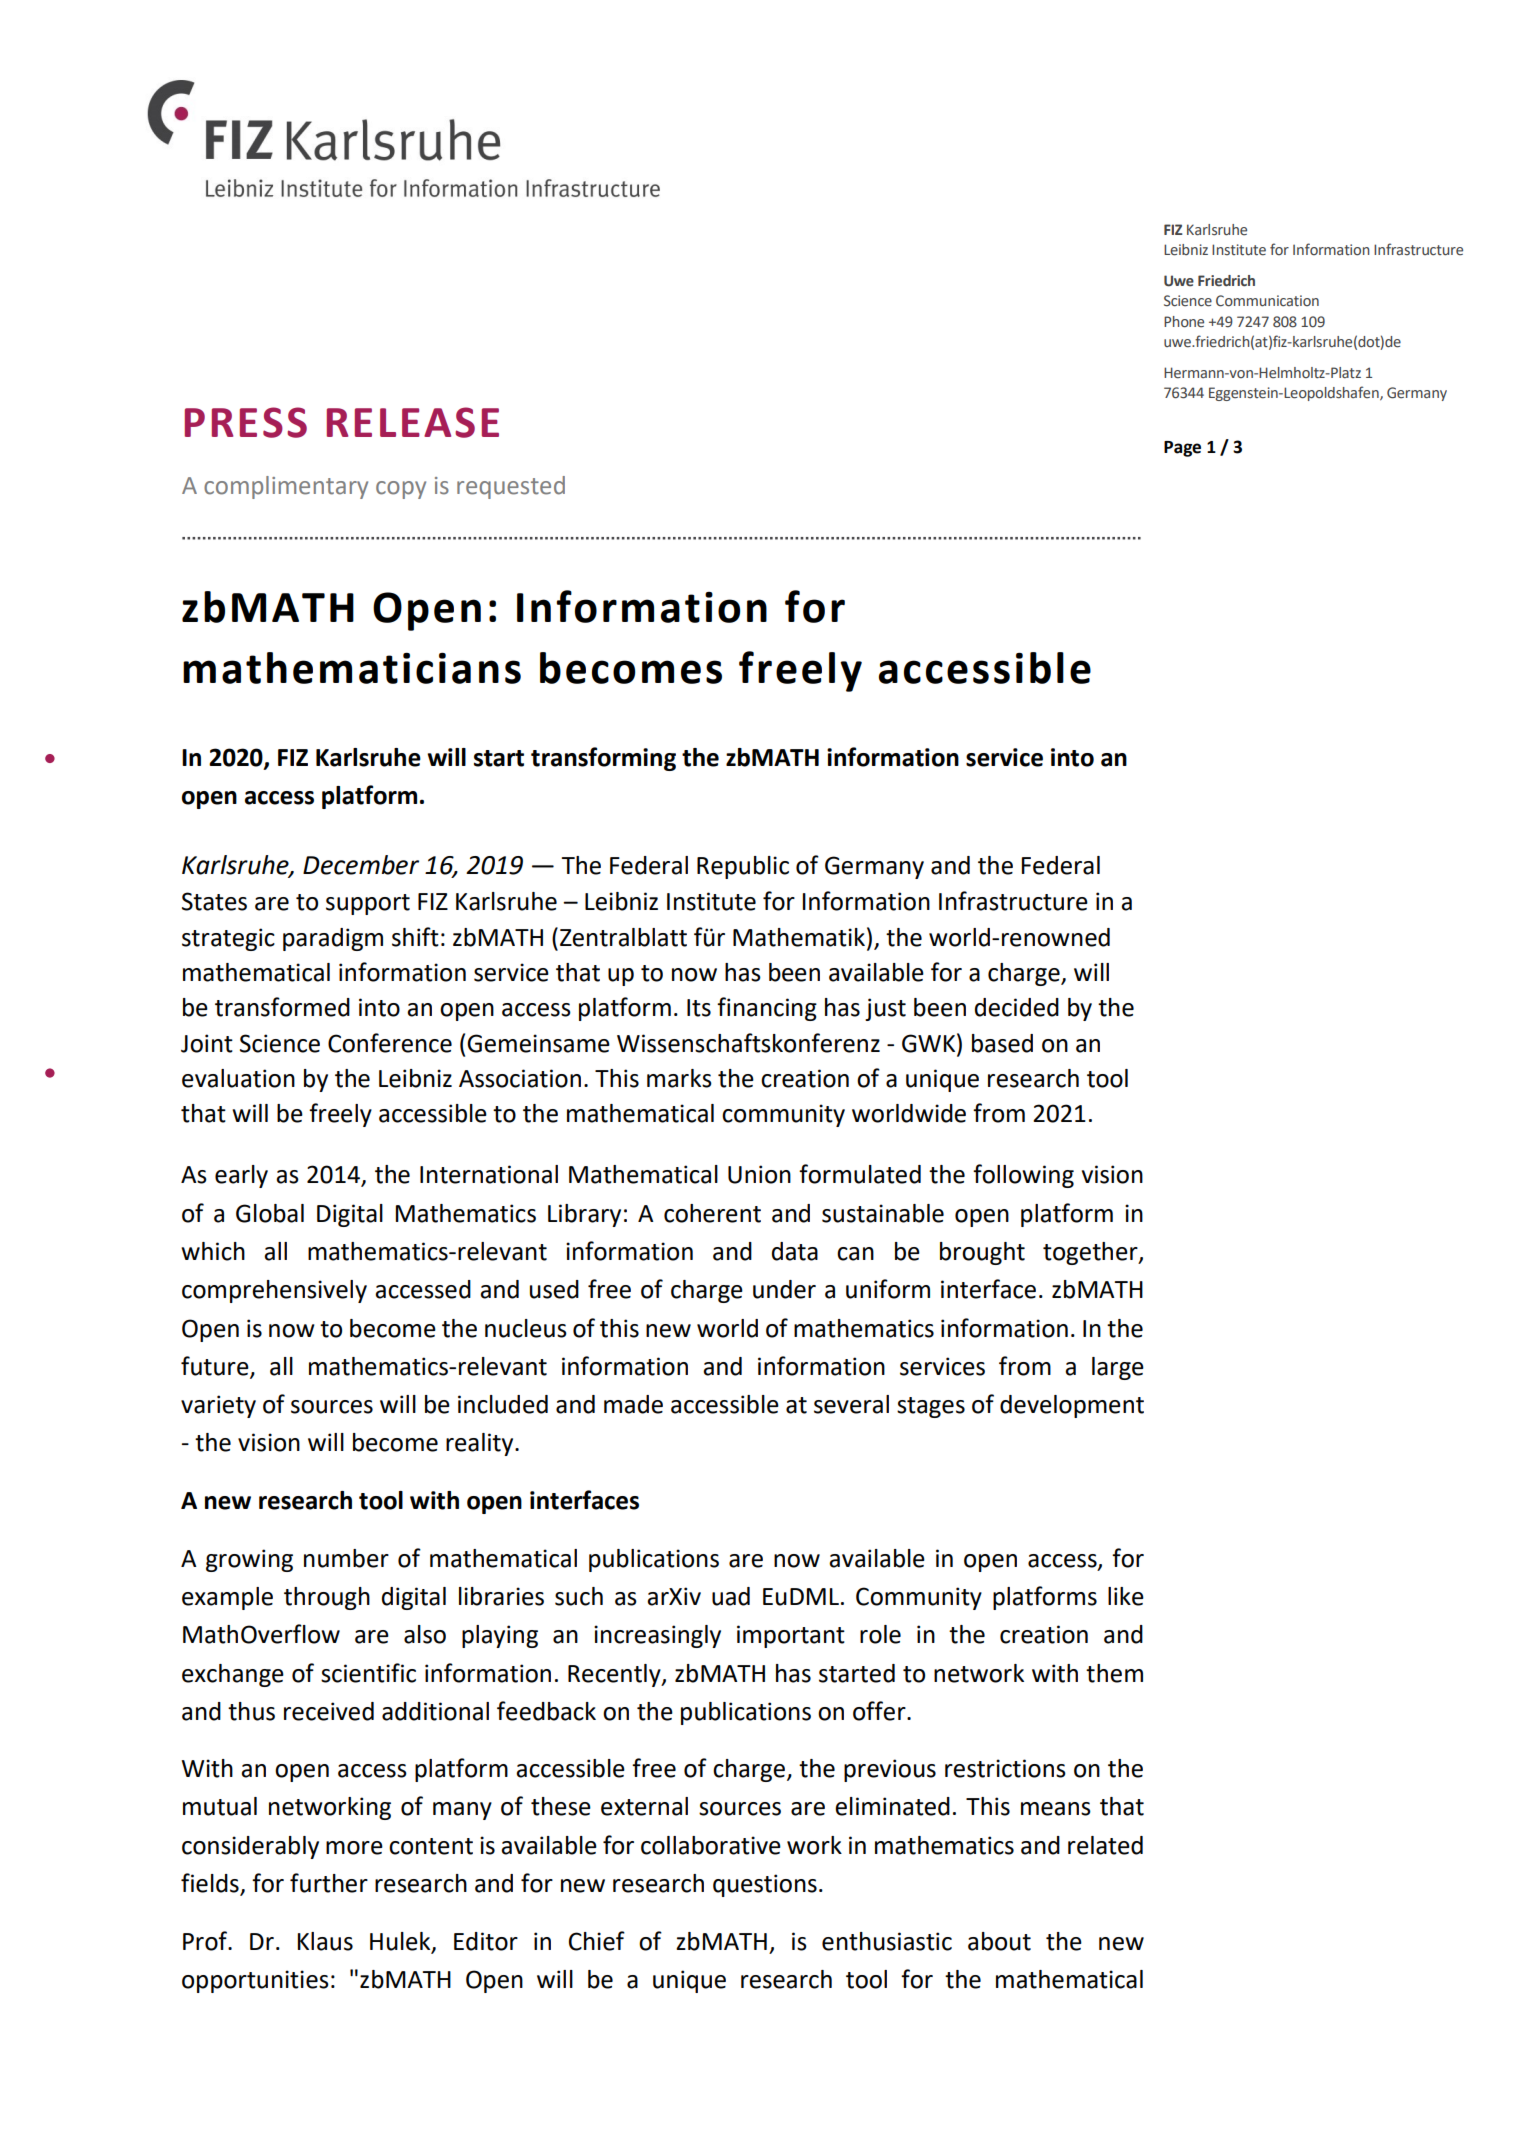 Image resolution: width=1521 pixels, height=2151 pixels. What do you see at coordinates (325, 1941) in the screenshot?
I see `Klaus` at bounding box center [325, 1941].
